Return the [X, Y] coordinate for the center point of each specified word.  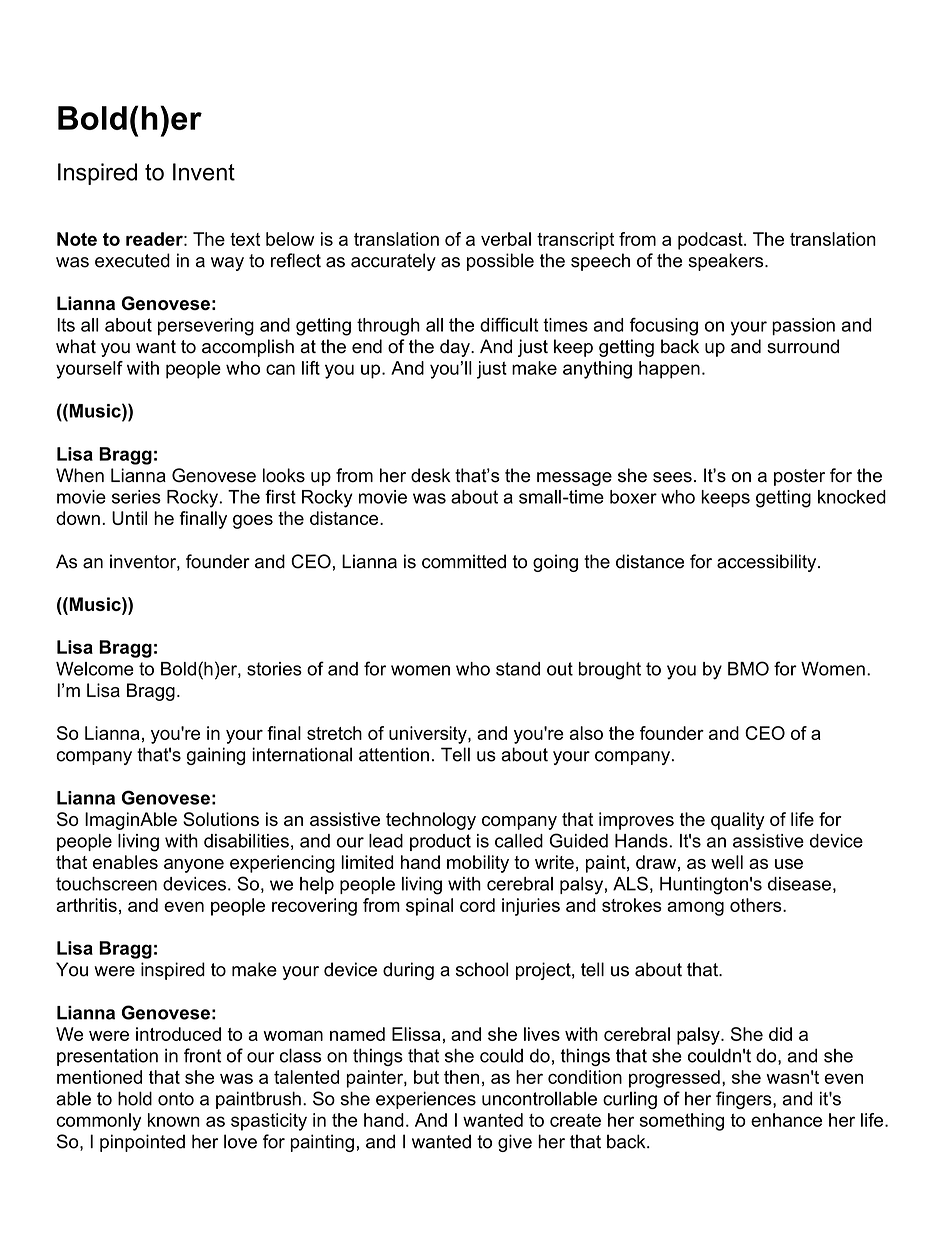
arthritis [86, 905]
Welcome [95, 669]
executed [132, 260]
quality [738, 821]
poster [799, 477]
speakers [727, 262]
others [757, 905]
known [174, 1120]
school [482, 969]
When [80, 475]
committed [464, 561]
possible [500, 262]
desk [430, 475]
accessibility [768, 563]
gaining [216, 756]
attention [394, 754]
